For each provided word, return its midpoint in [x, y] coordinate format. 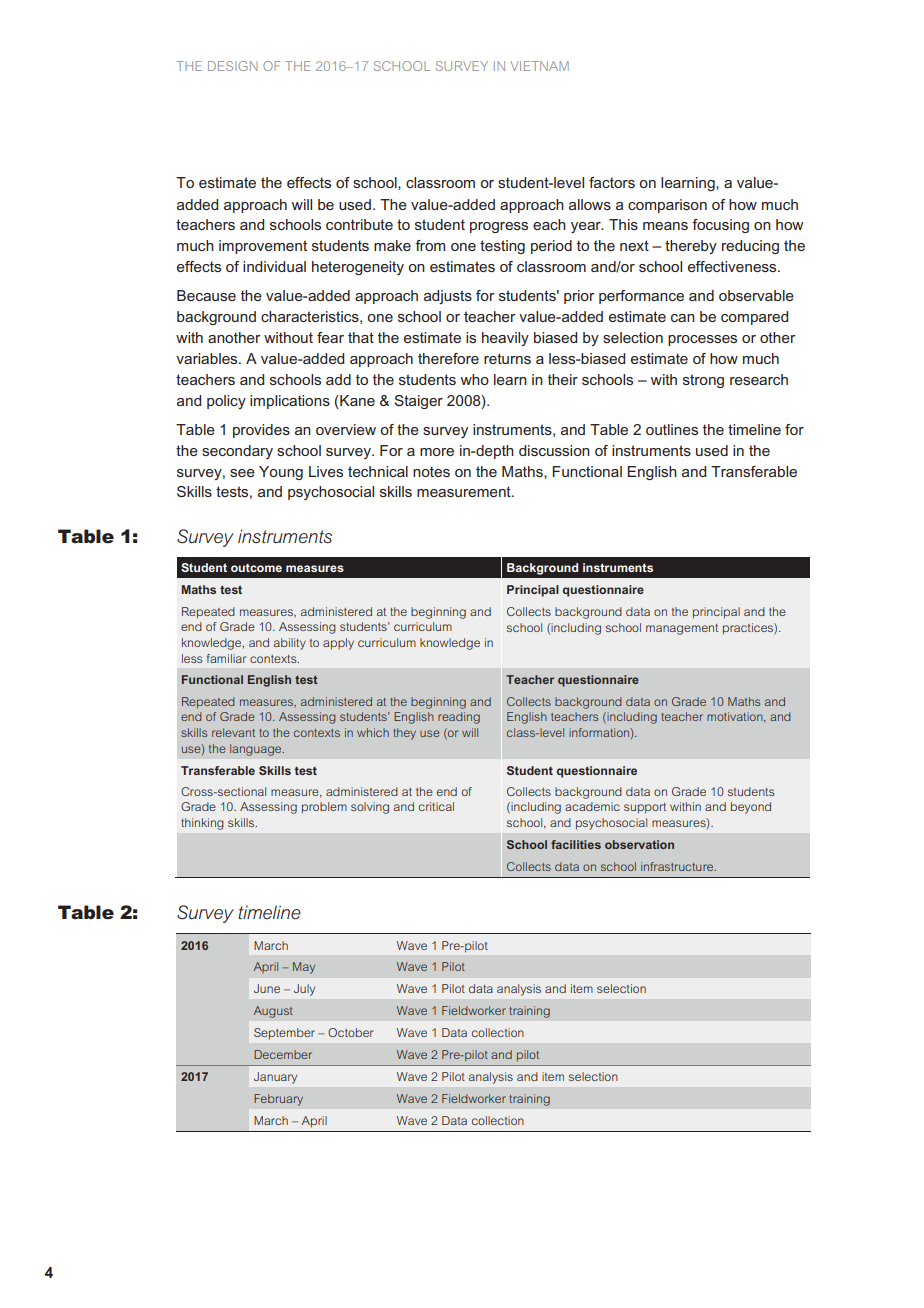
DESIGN [233, 66]
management [682, 629]
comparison [667, 206]
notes [431, 471]
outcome [256, 568]
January [275, 1078]
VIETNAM [540, 66]
